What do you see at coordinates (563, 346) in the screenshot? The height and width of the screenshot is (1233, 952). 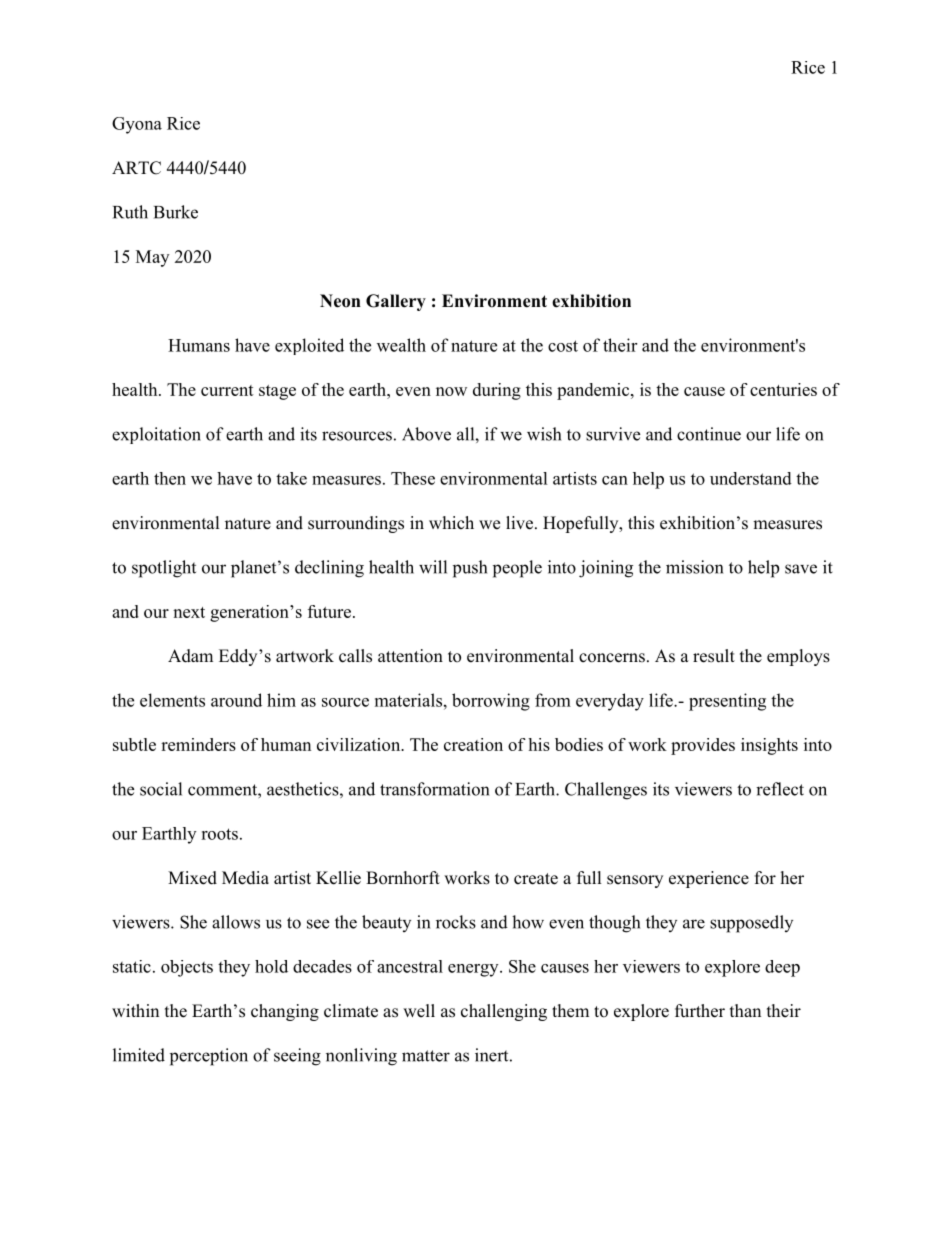 I see `cost` at bounding box center [563, 346].
